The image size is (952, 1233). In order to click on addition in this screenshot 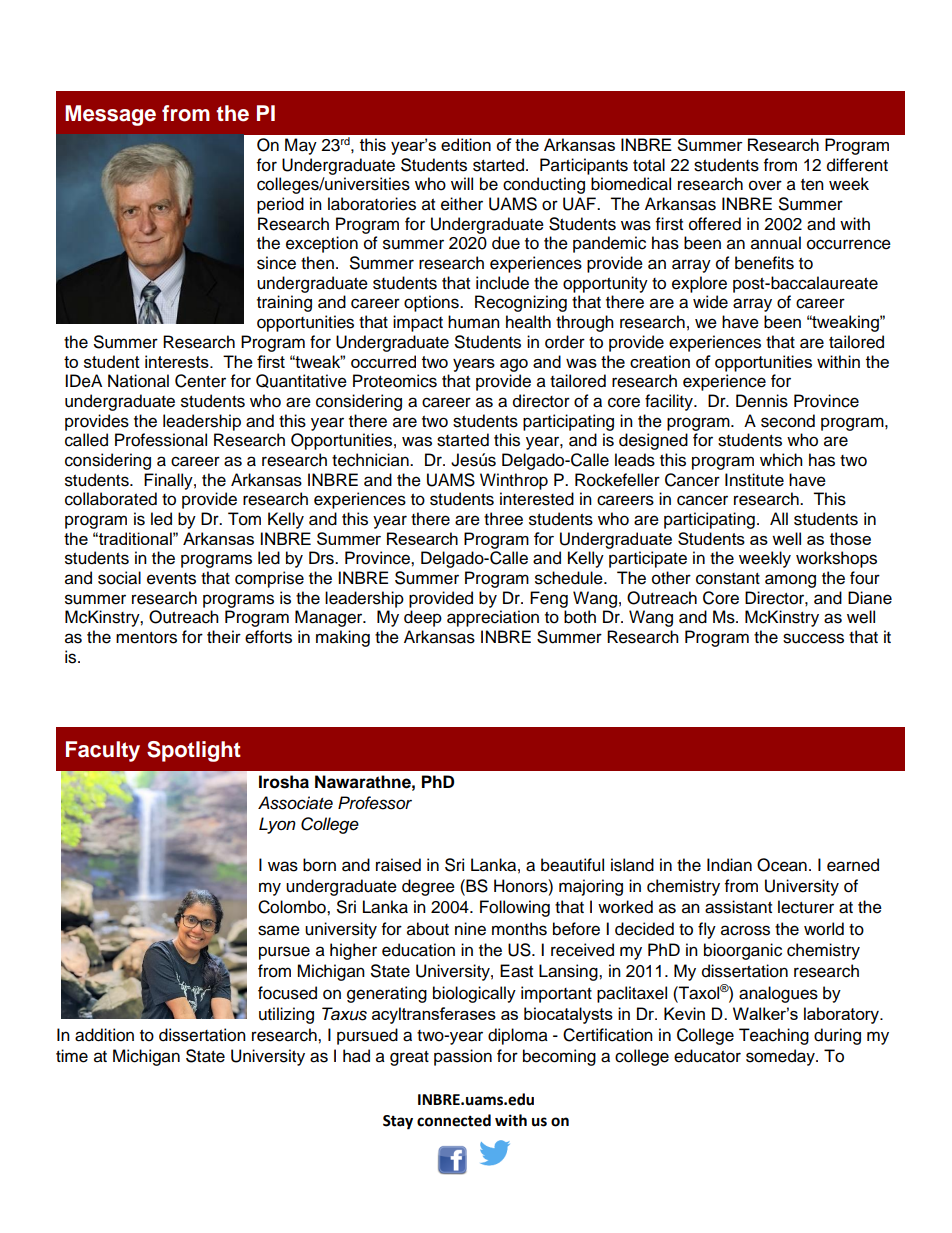, I will do `click(104, 1035)`.
